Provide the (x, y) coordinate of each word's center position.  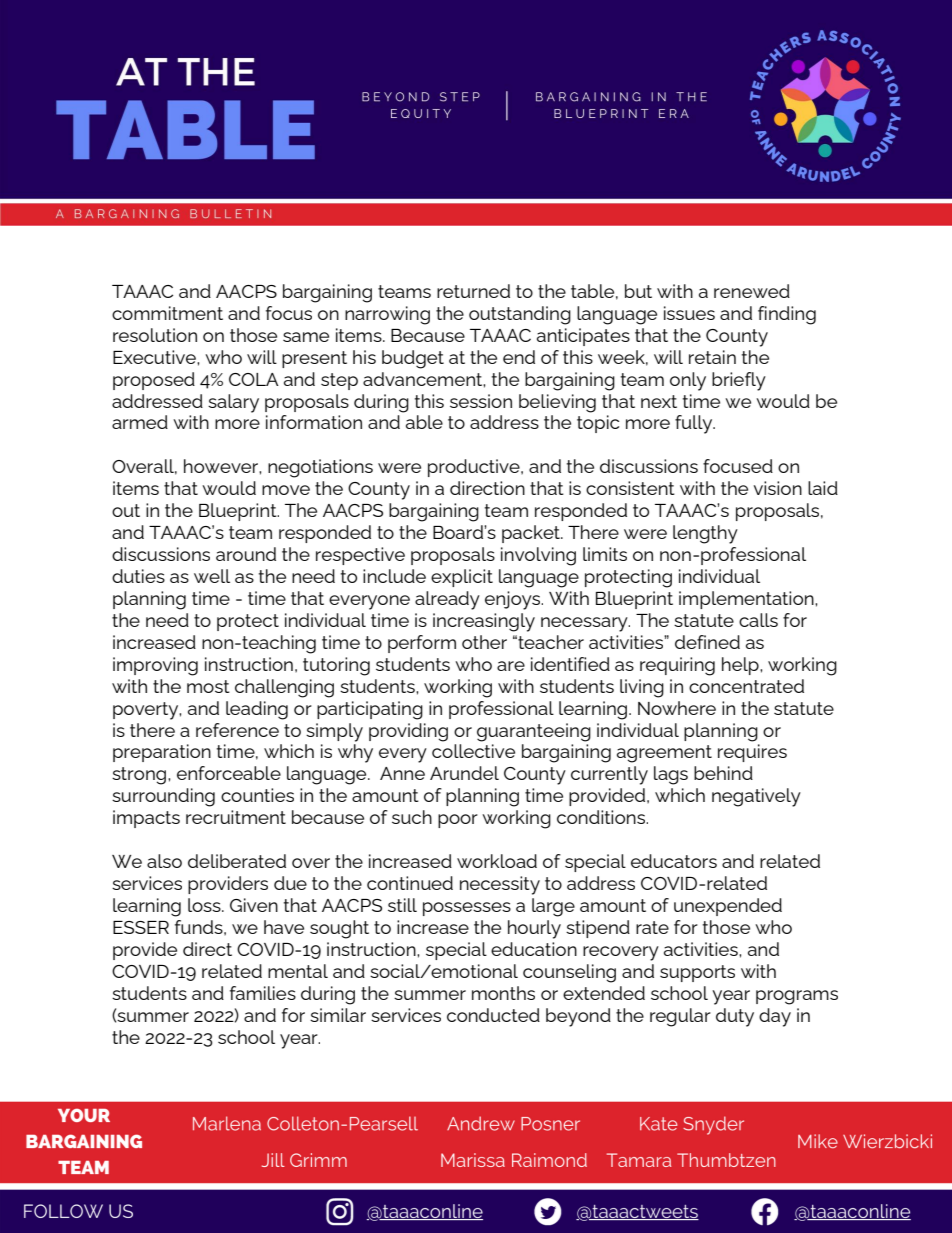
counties (257, 795)
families (263, 993)
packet (532, 534)
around (246, 554)
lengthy (705, 534)
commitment (167, 313)
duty (735, 1017)
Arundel (464, 773)
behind (723, 773)
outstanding (520, 315)
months (503, 993)
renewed (752, 291)
